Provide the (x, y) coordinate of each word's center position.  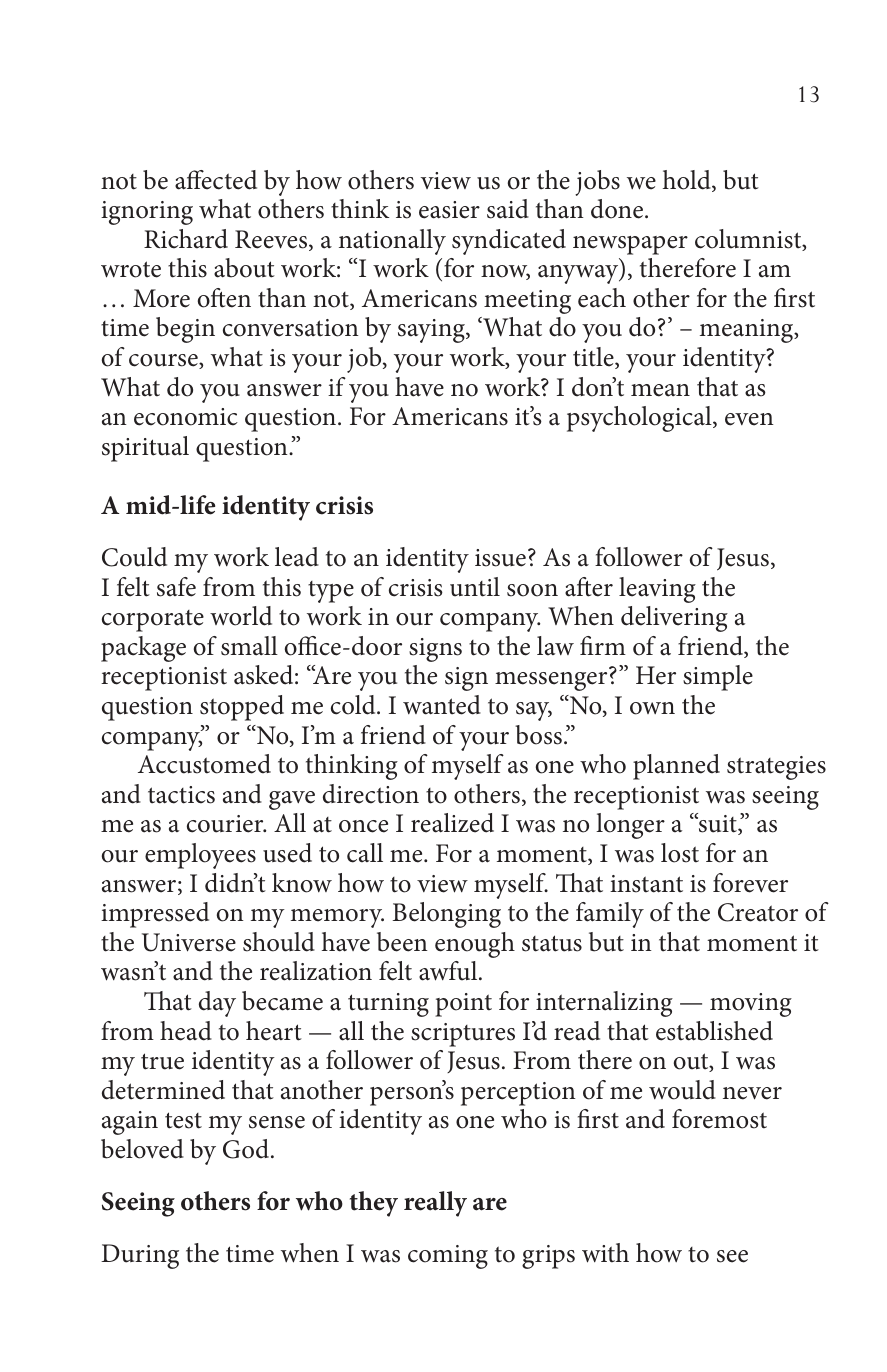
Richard (186, 239)
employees (200, 856)
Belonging (447, 915)
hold (688, 181)
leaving (657, 590)
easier (449, 210)
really (435, 1204)
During (140, 1256)
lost (680, 853)
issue (500, 558)
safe (176, 587)
